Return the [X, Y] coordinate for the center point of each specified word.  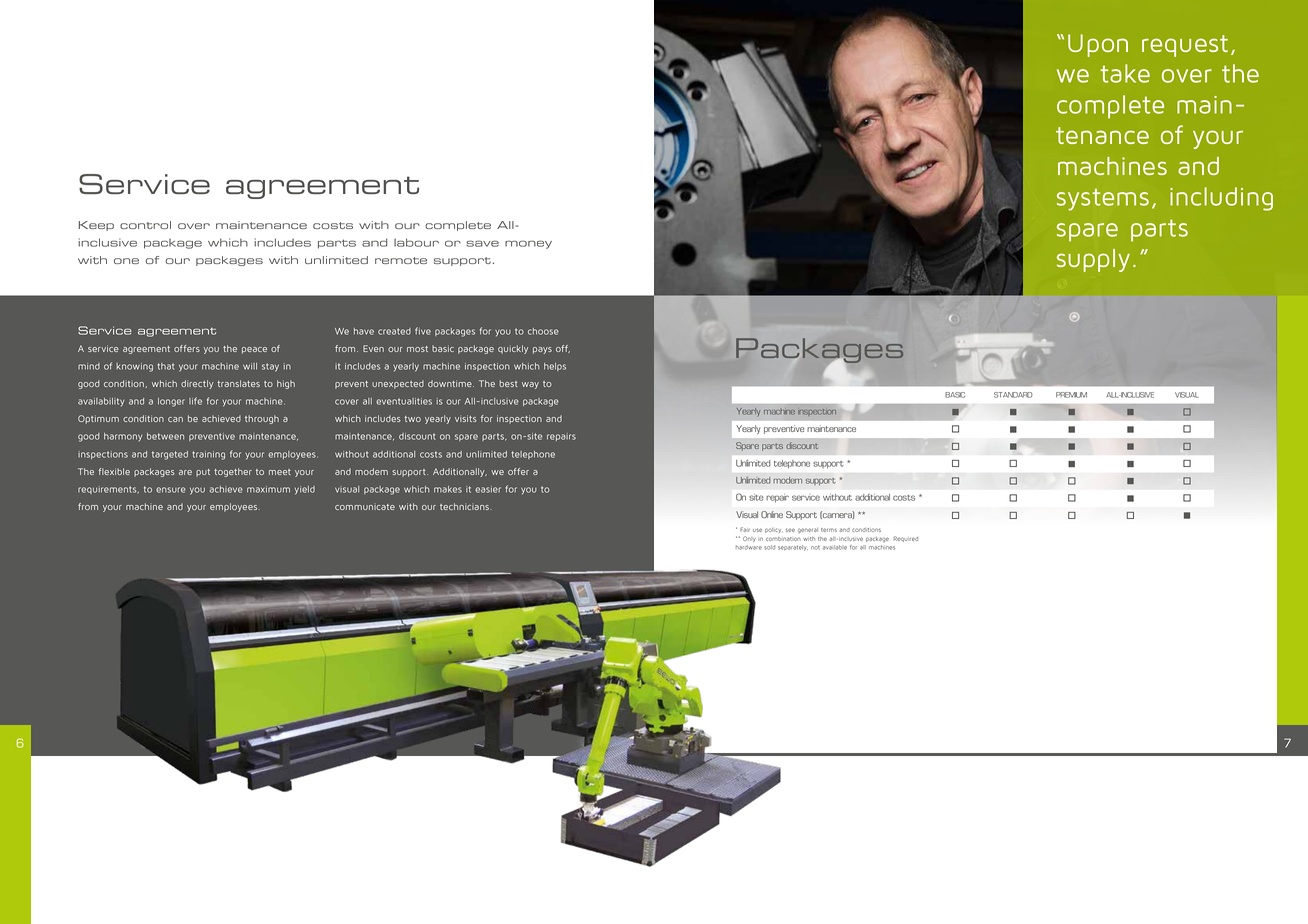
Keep [96, 226]
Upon [1098, 45]
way [530, 385]
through [262, 419]
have [364, 331]
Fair [745, 529]
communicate [365, 507]
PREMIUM [1071, 395]
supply [1093, 260]
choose [543, 331]
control [145, 225]
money [528, 244]
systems [1103, 199]
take [1125, 73]
